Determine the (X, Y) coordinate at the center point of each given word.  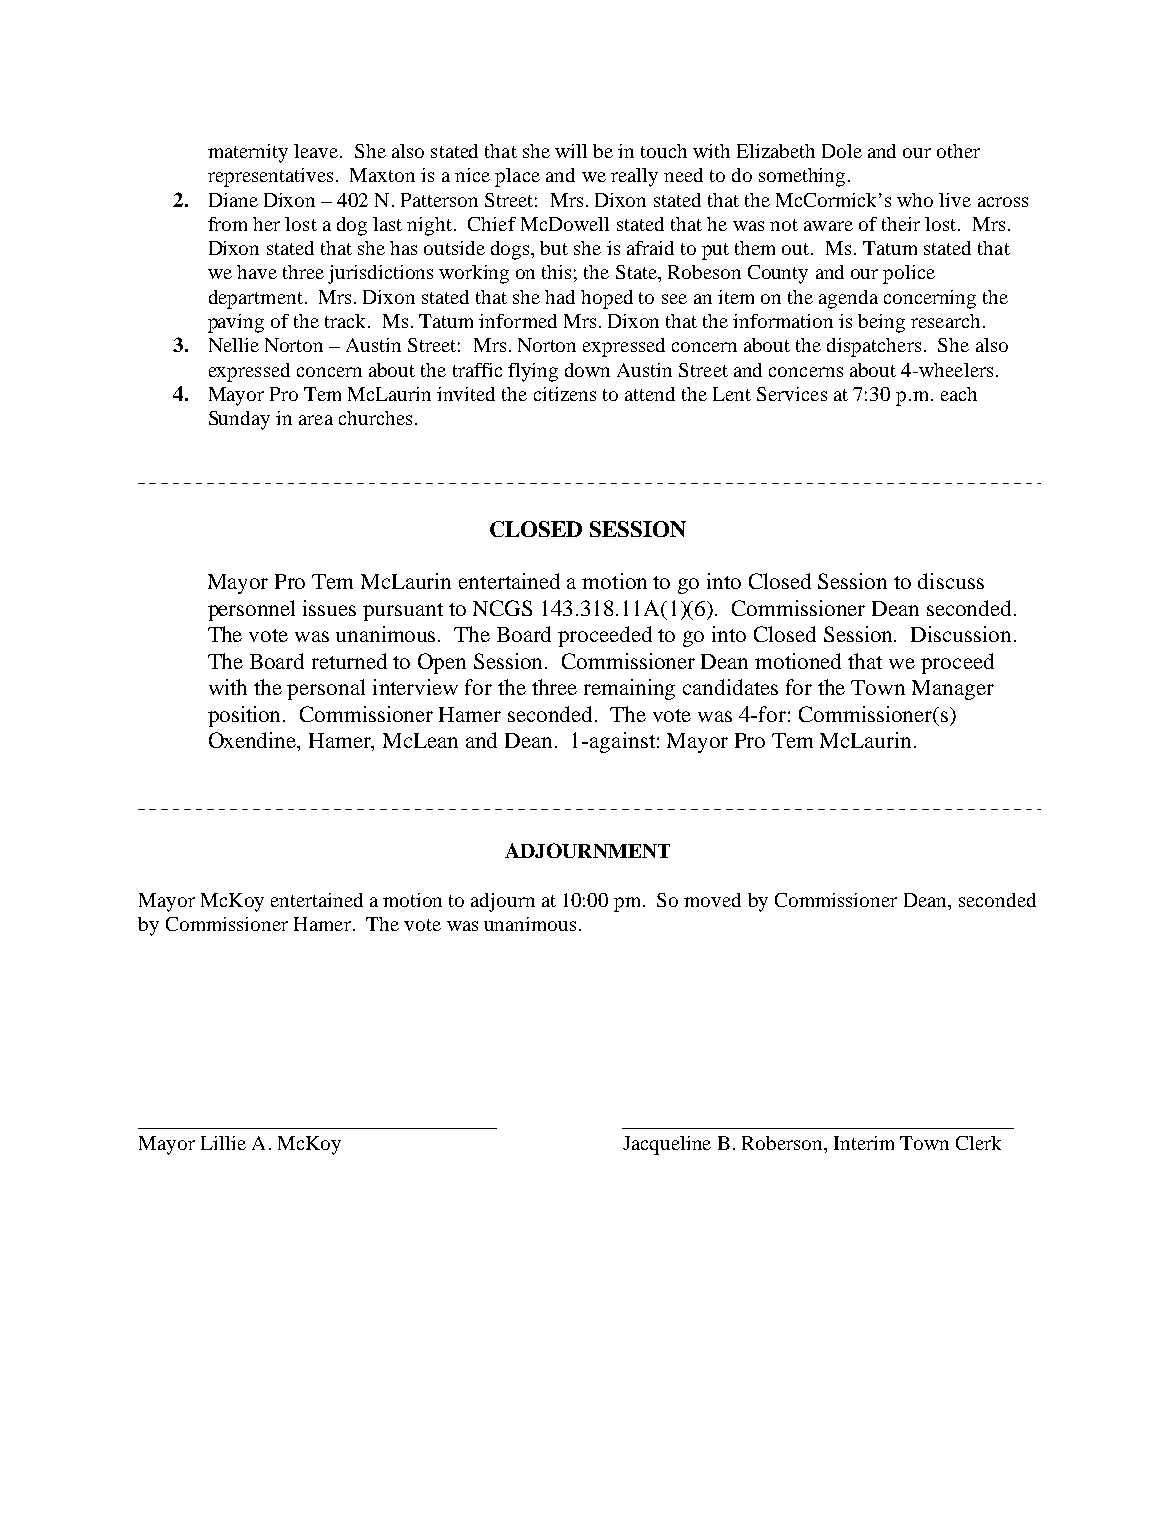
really (634, 177)
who (915, 200)
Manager (953, 690)
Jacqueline (667, 1145)
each (959, 394)
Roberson (783, 1143)
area (316, 420)
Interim (864, 1143)
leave (316, 151)
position (246, 716)
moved (712, 900)
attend (650, 394)
